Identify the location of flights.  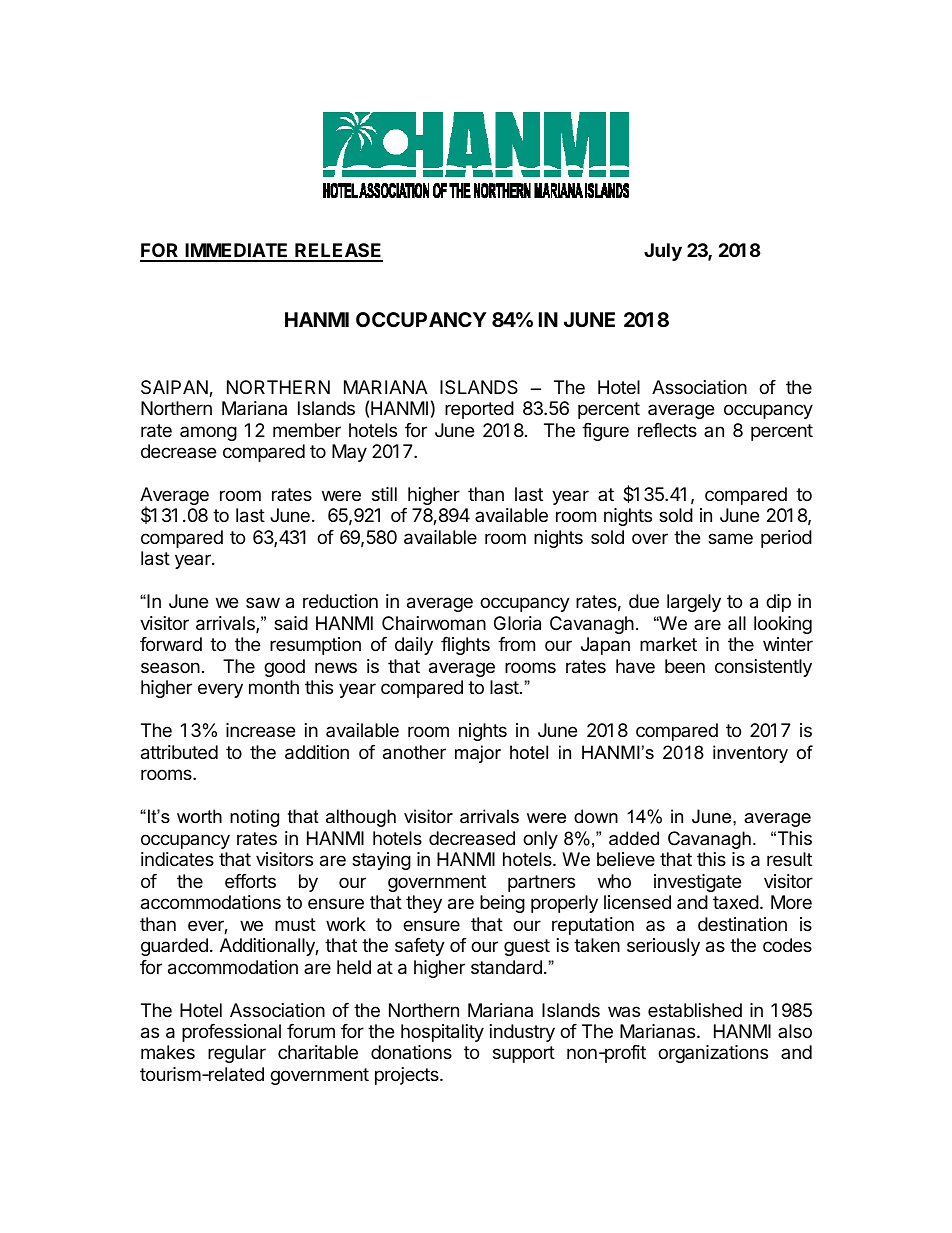
(465, 646).
